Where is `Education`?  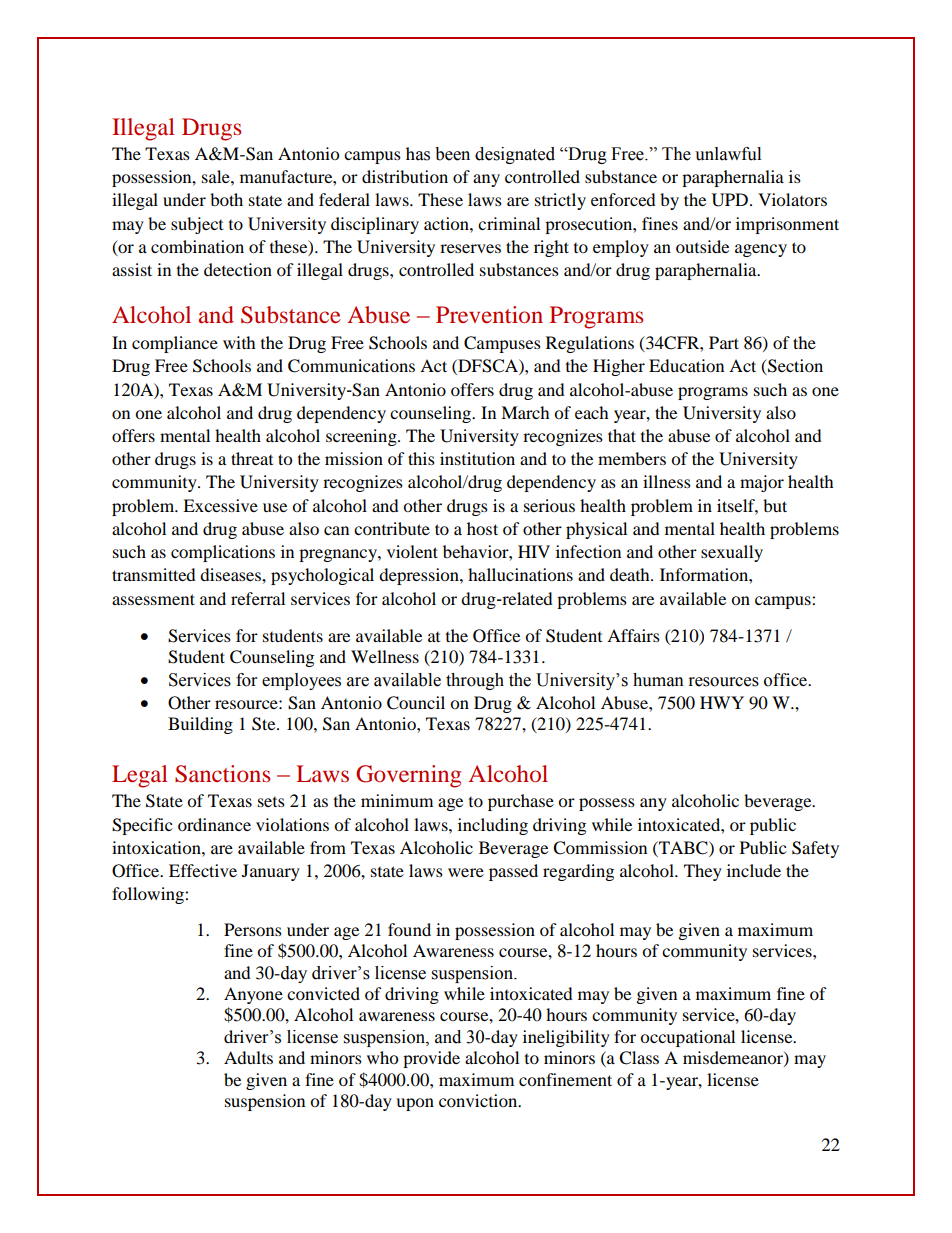
Education is located at coordinates (686, 365).
